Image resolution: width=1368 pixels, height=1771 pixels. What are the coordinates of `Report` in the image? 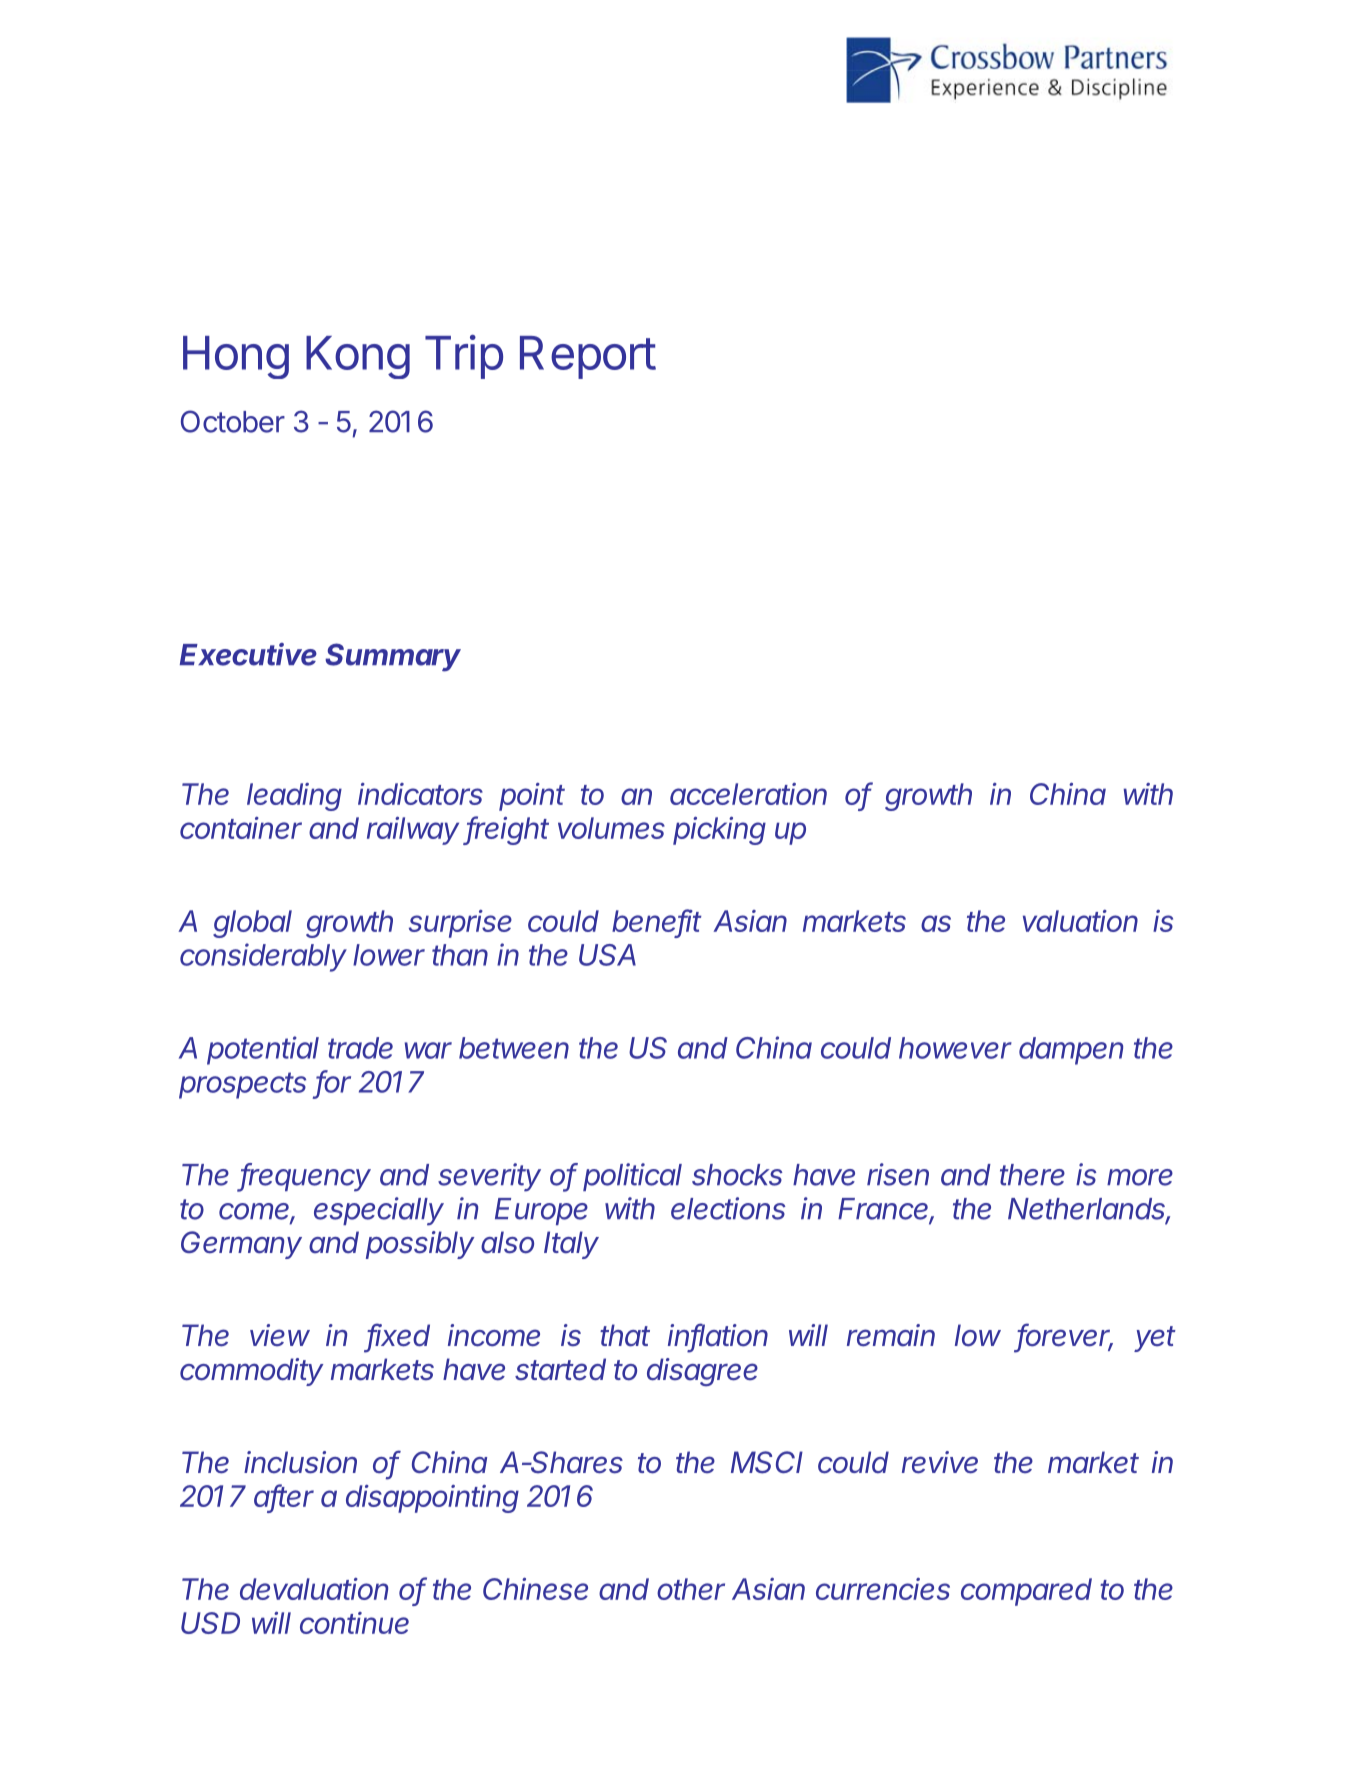 It's located at (588, 357).
